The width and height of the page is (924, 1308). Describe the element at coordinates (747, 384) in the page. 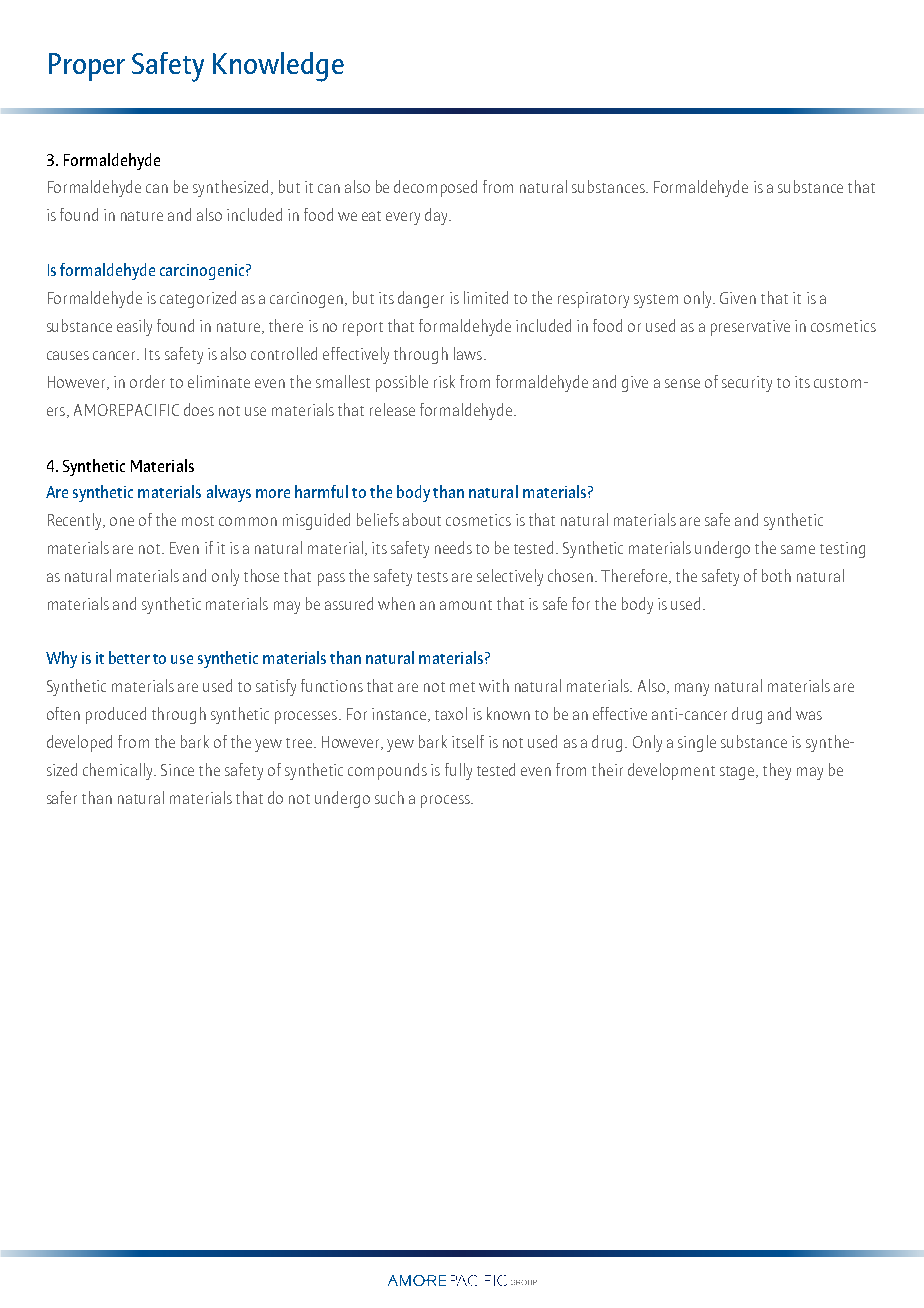

I see `security` at that location.
